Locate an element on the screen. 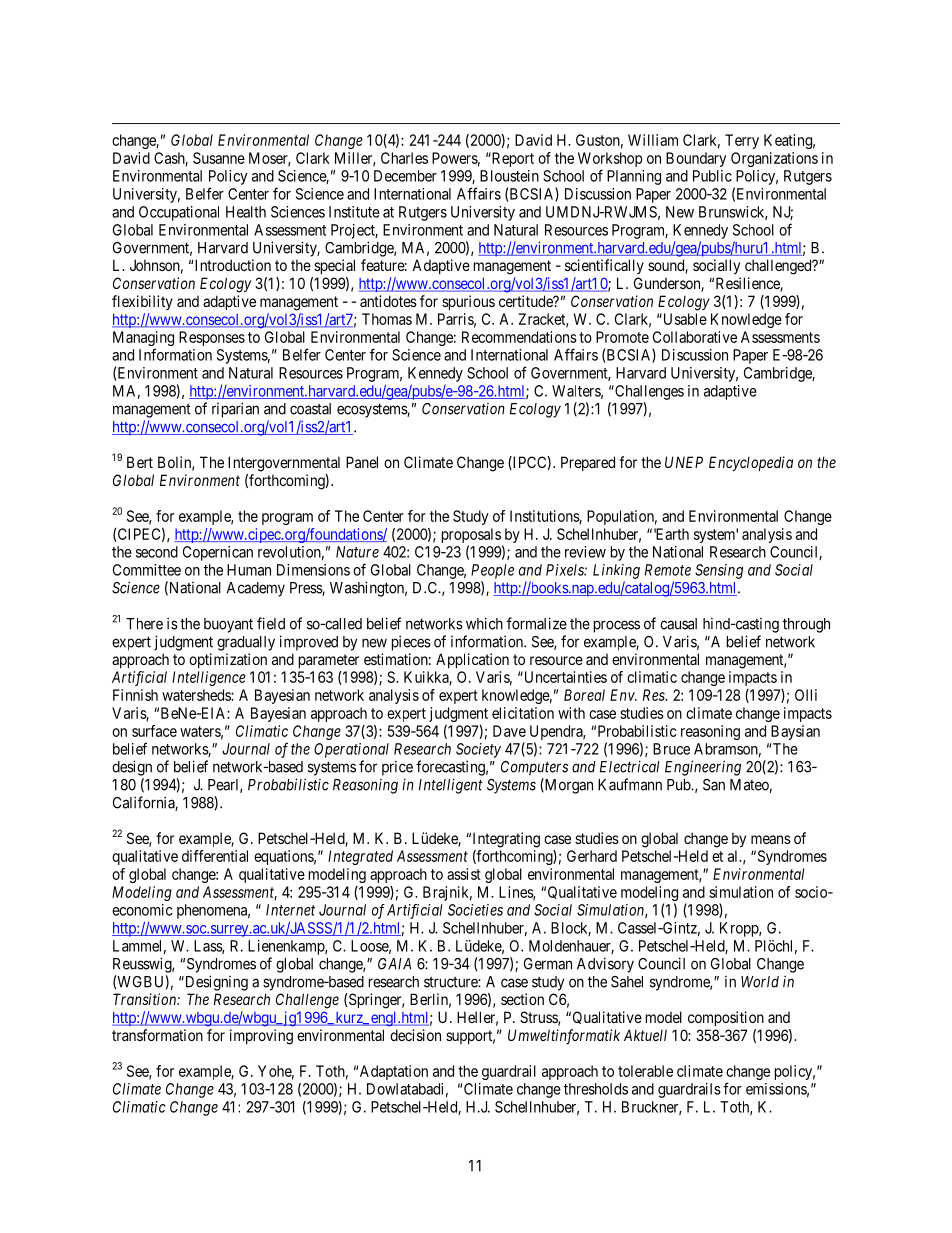 Image resolution: width=952 pixels, height=1233 pixels. December is located at coordinates (405, 176).
